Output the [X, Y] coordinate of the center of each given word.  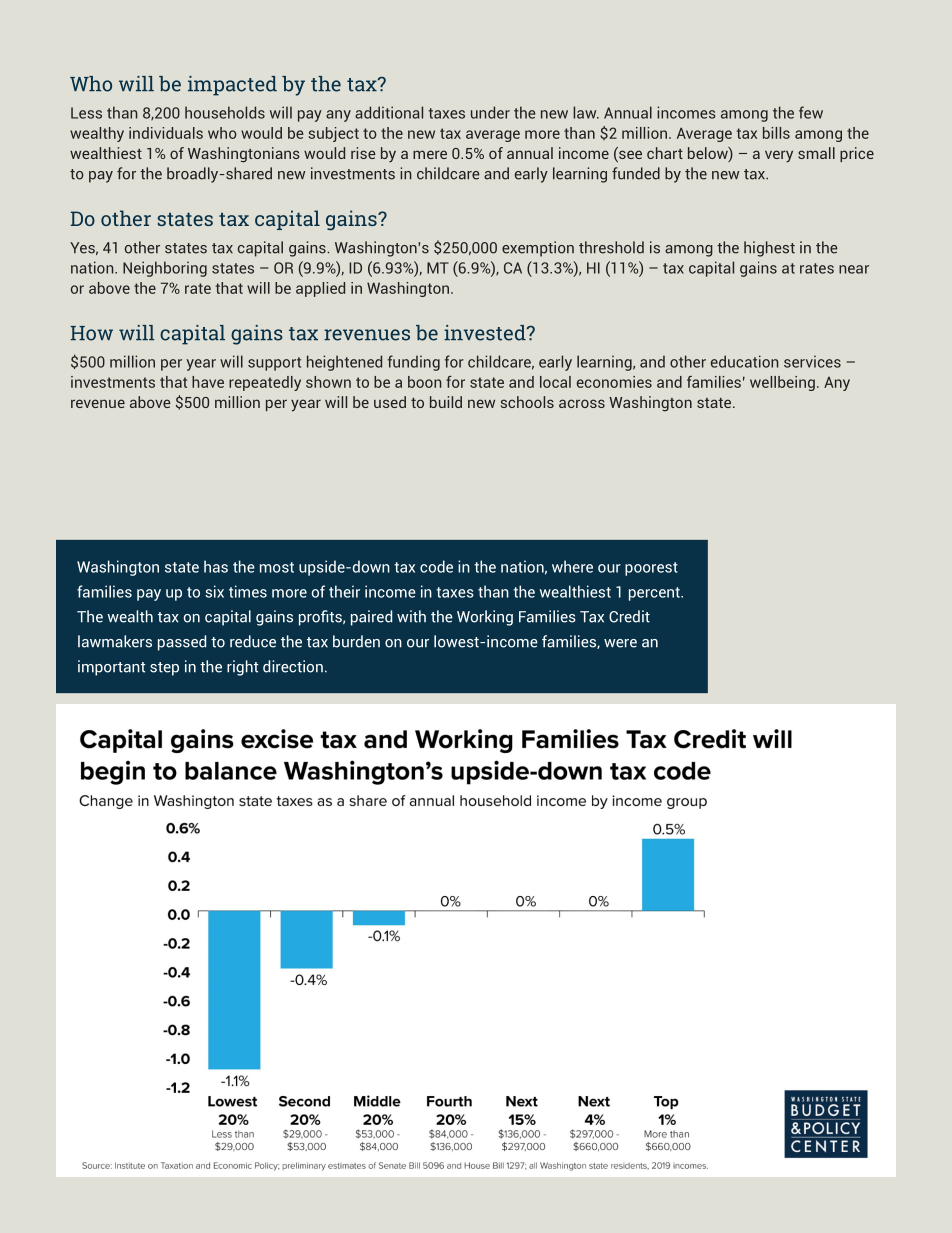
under [490, 112]
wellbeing [782, 383]
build [446, 402]
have [208, 382]
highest [769, 249]
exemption [538, 249]
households [225, 112]
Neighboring [165, 269]
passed [182, 643]
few [811, 112]
